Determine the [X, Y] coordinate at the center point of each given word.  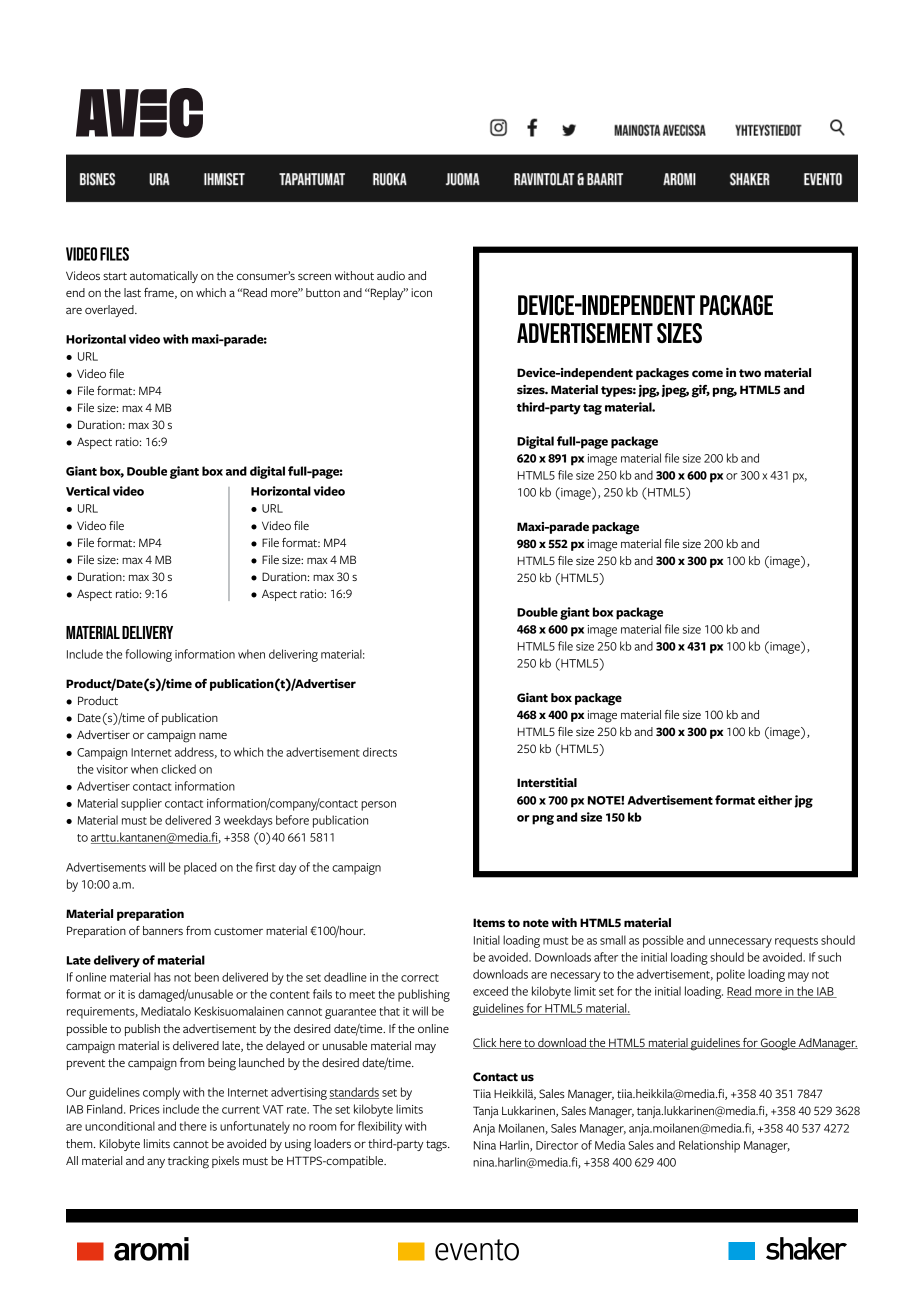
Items [489, 922]
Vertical [88, 491]
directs [380, 752]
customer [238, 931]
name [213, 735]
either [775, 800]
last [132, 292]
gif [701, 391]
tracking [188, 1162]
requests [796, 942]
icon [421, 292]
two [750, 373]
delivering [293, 655]
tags [437, 1146]
